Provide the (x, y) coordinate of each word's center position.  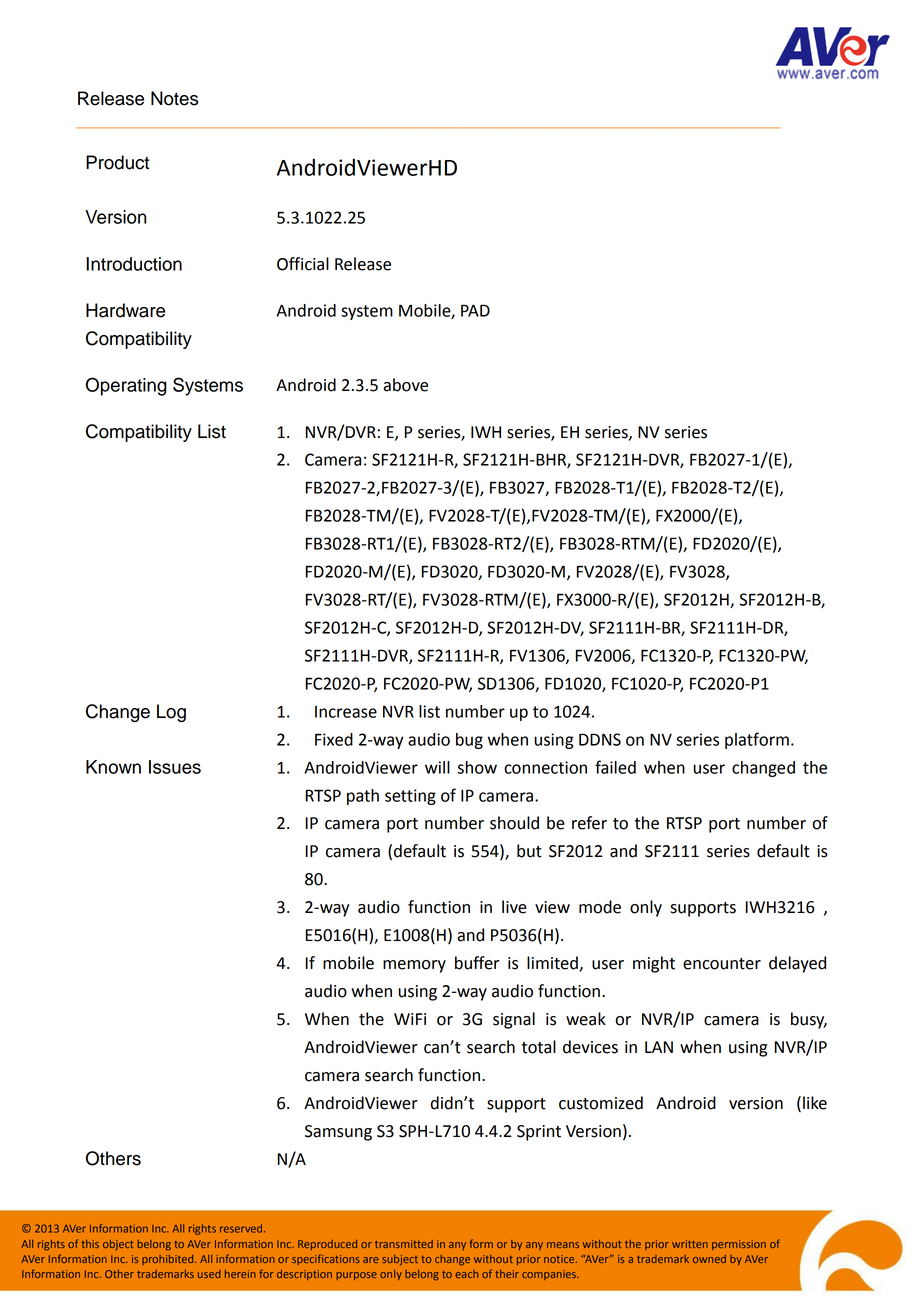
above (405, 385)
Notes (174, 98)
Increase (346, 712)
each (467, 1274)
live (514, 907)
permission (739, 1245)
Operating (126, 386)
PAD (475, 310)
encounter (722, 964)
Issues (175, 767)
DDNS (600, 739)
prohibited (169, 1260)
